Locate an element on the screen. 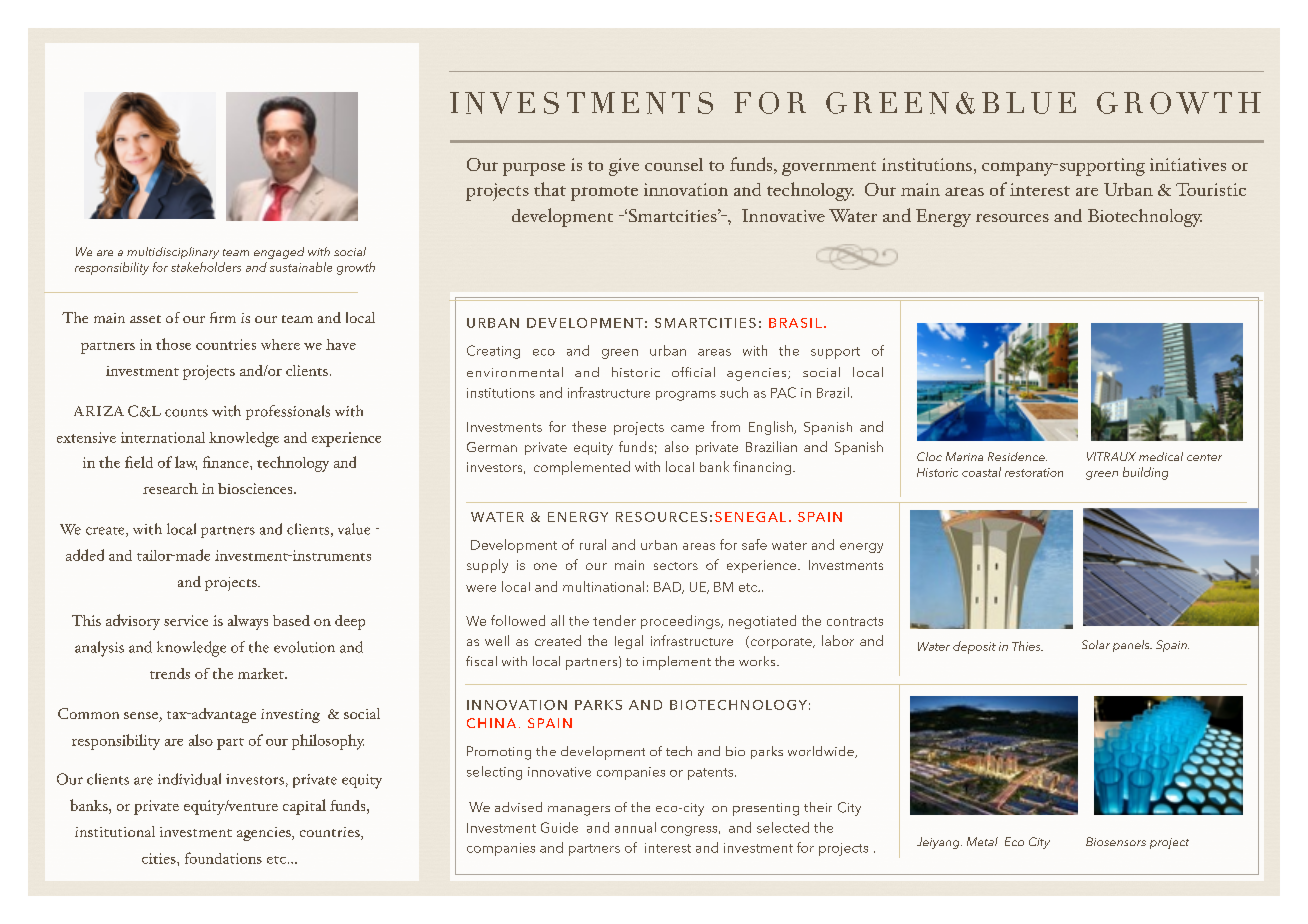 Image resolution: width=1308 pixels, height=924 pixels. those is located at coordinates (173, 344).
